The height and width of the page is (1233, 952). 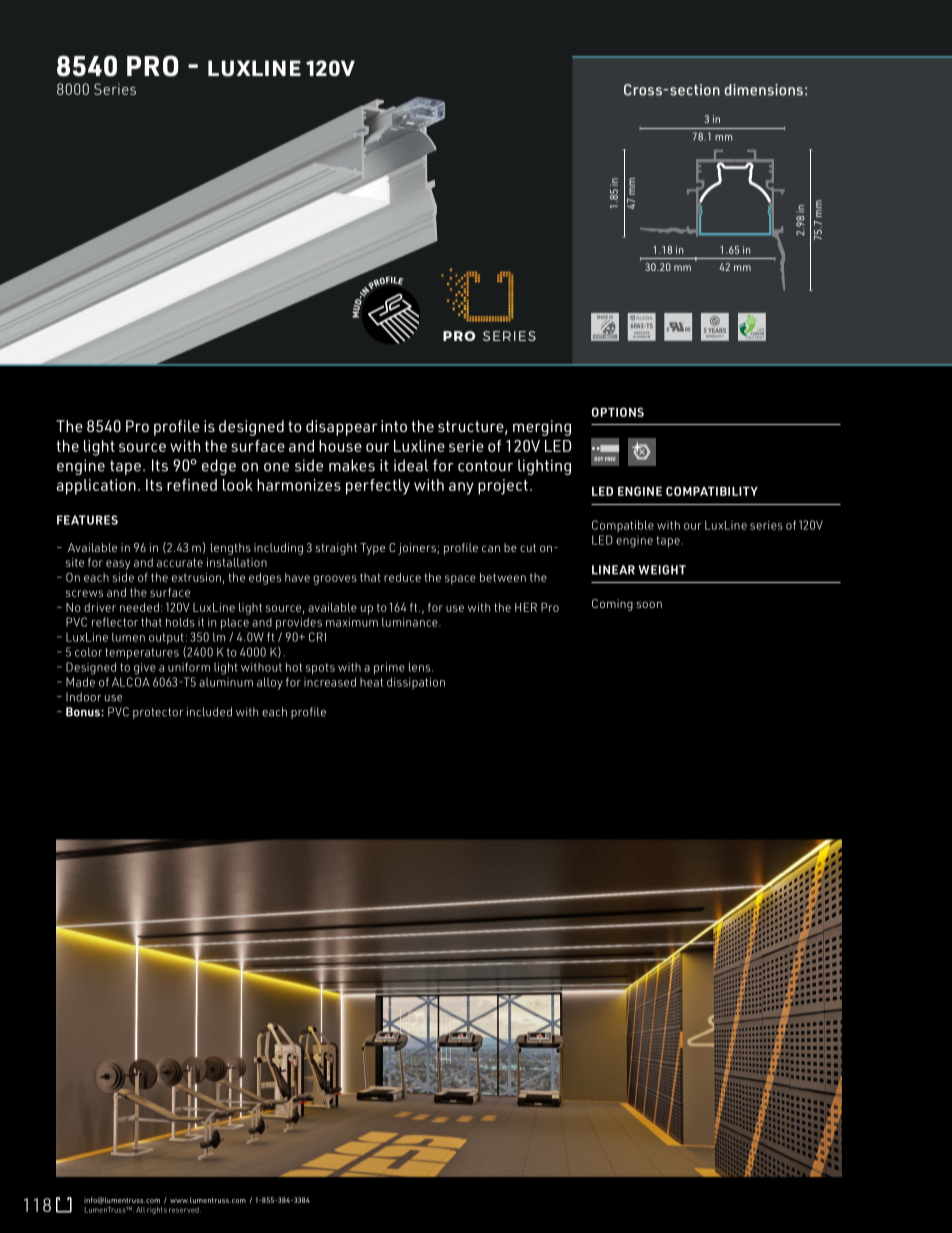 What do you see at coordinates (167, 640) in the page?
I see `output` at bounding box center [167, 640].
